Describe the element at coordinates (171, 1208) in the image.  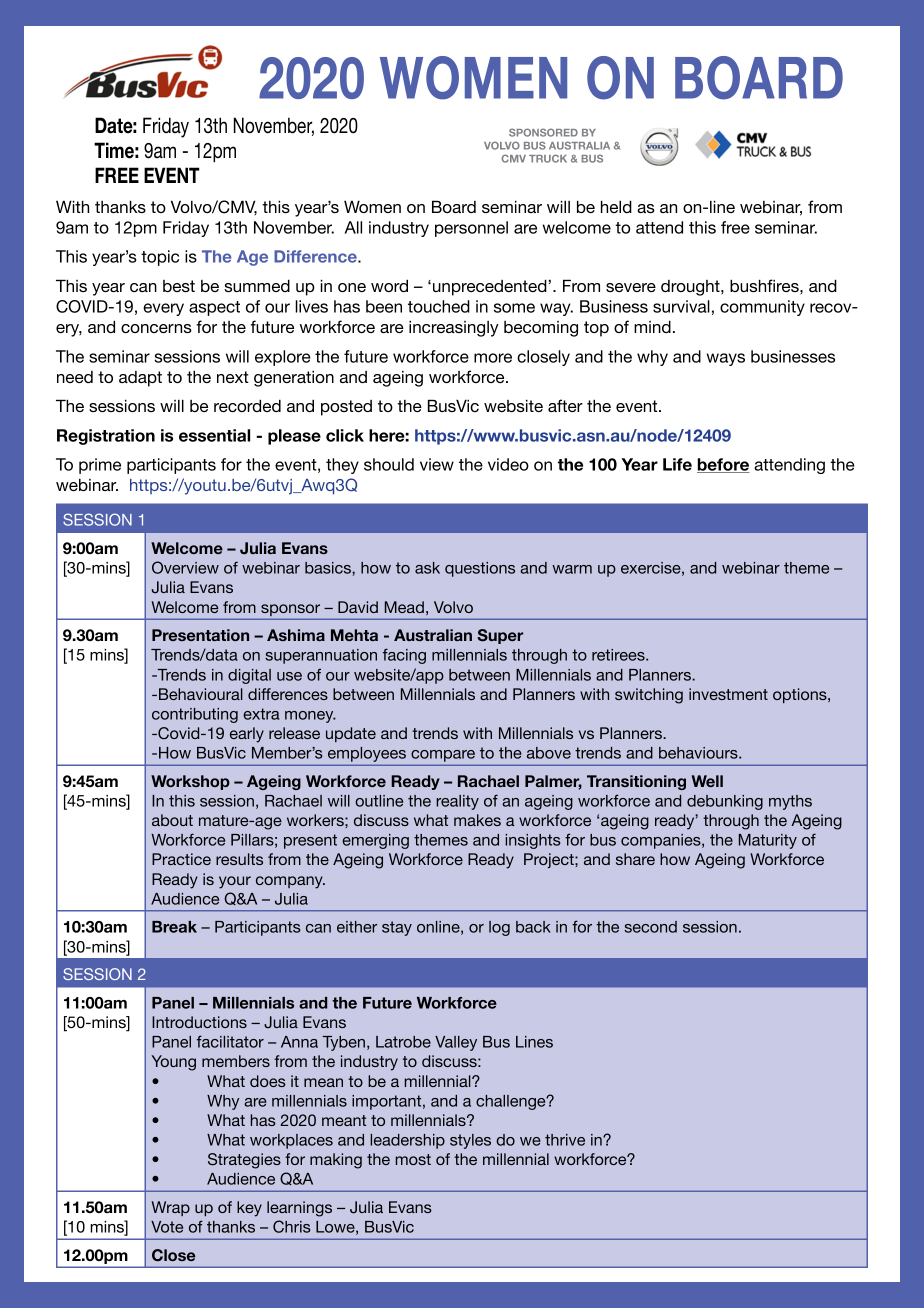
I see `Wrap` at that location.
